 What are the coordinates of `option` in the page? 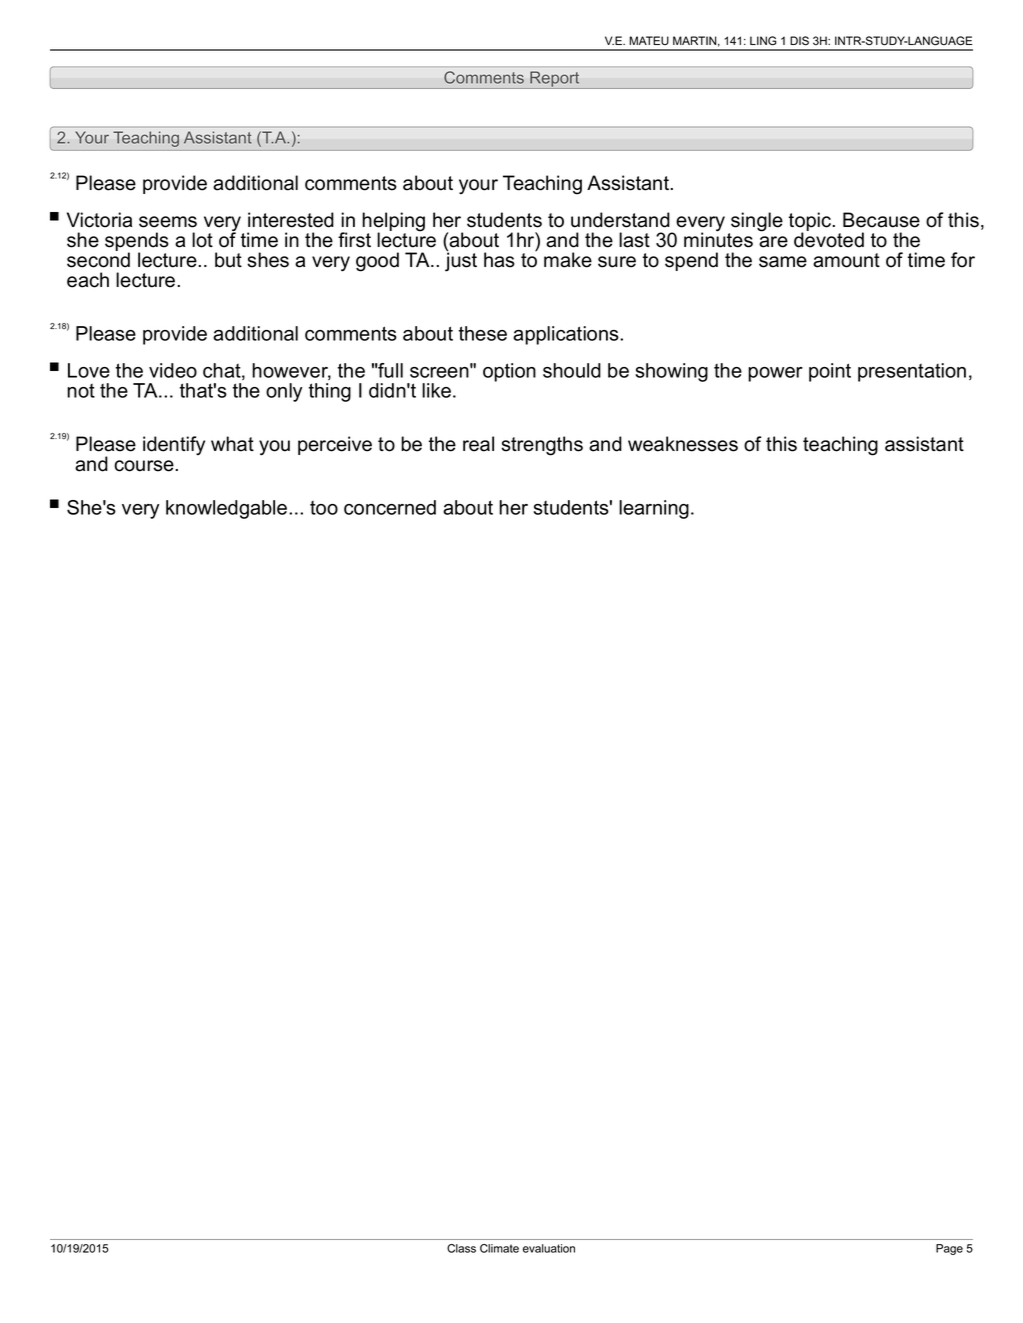 It's located at (509, 372).
